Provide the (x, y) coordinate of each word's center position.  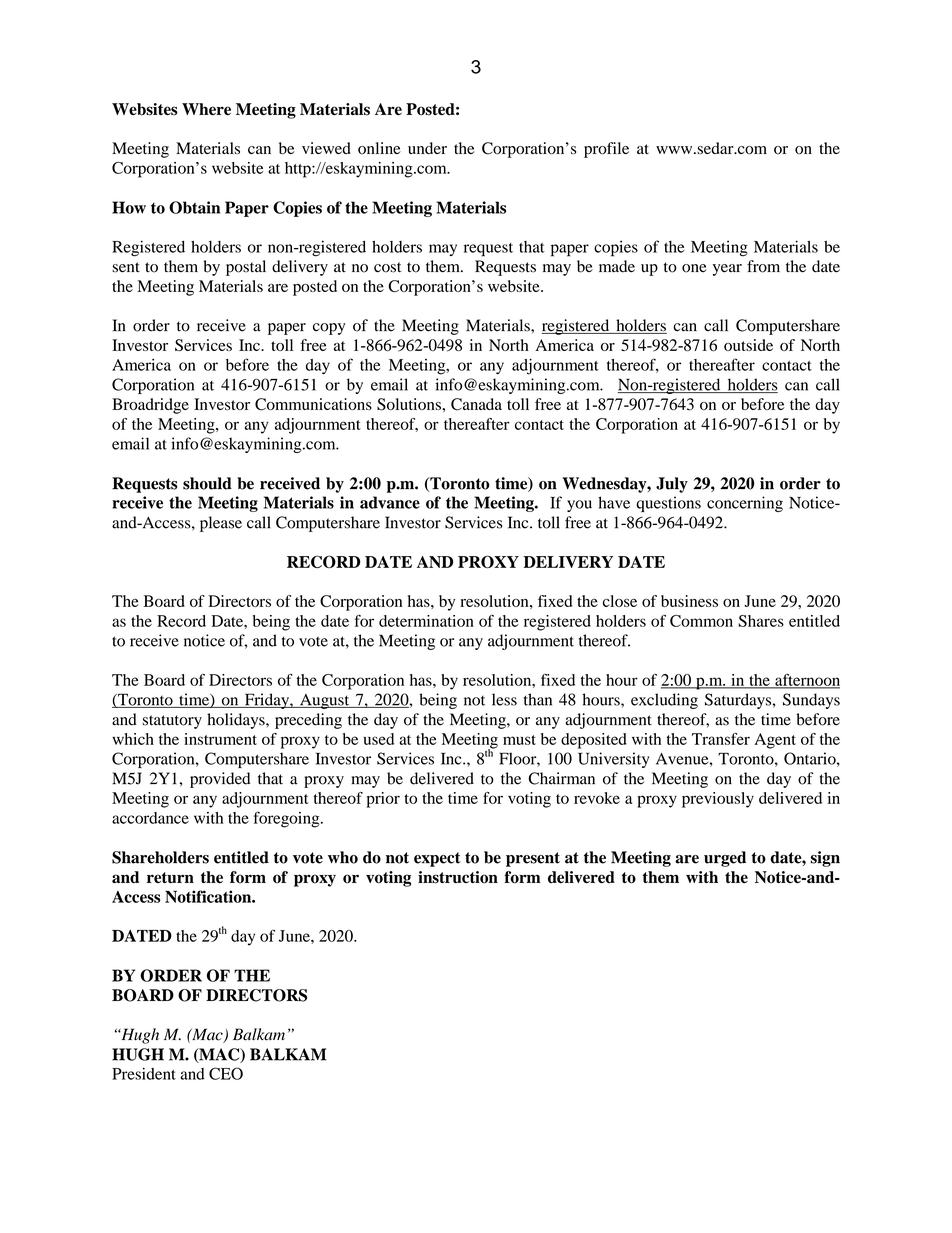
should (207, 483)
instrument (220, 739)
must (519, 740)
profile (606, 150)
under (427, 148)
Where (206, 109)
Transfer (721, 739)
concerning (745, 504)
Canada (476, 404)
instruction (458, 877)
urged (725, 859)
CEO (226, 1073)
